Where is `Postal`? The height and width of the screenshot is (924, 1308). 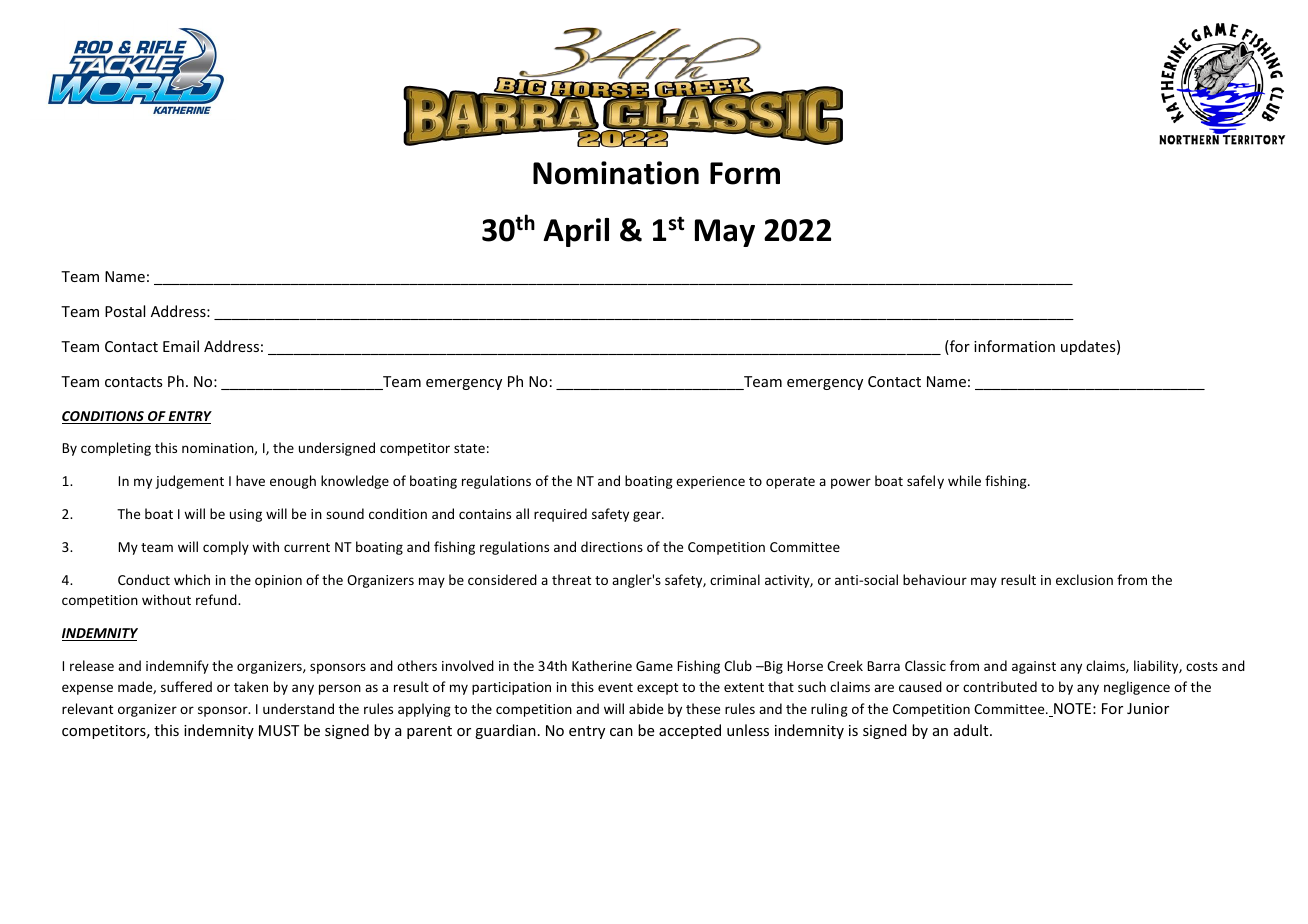 Postal is located at coordinates (125, 311).
